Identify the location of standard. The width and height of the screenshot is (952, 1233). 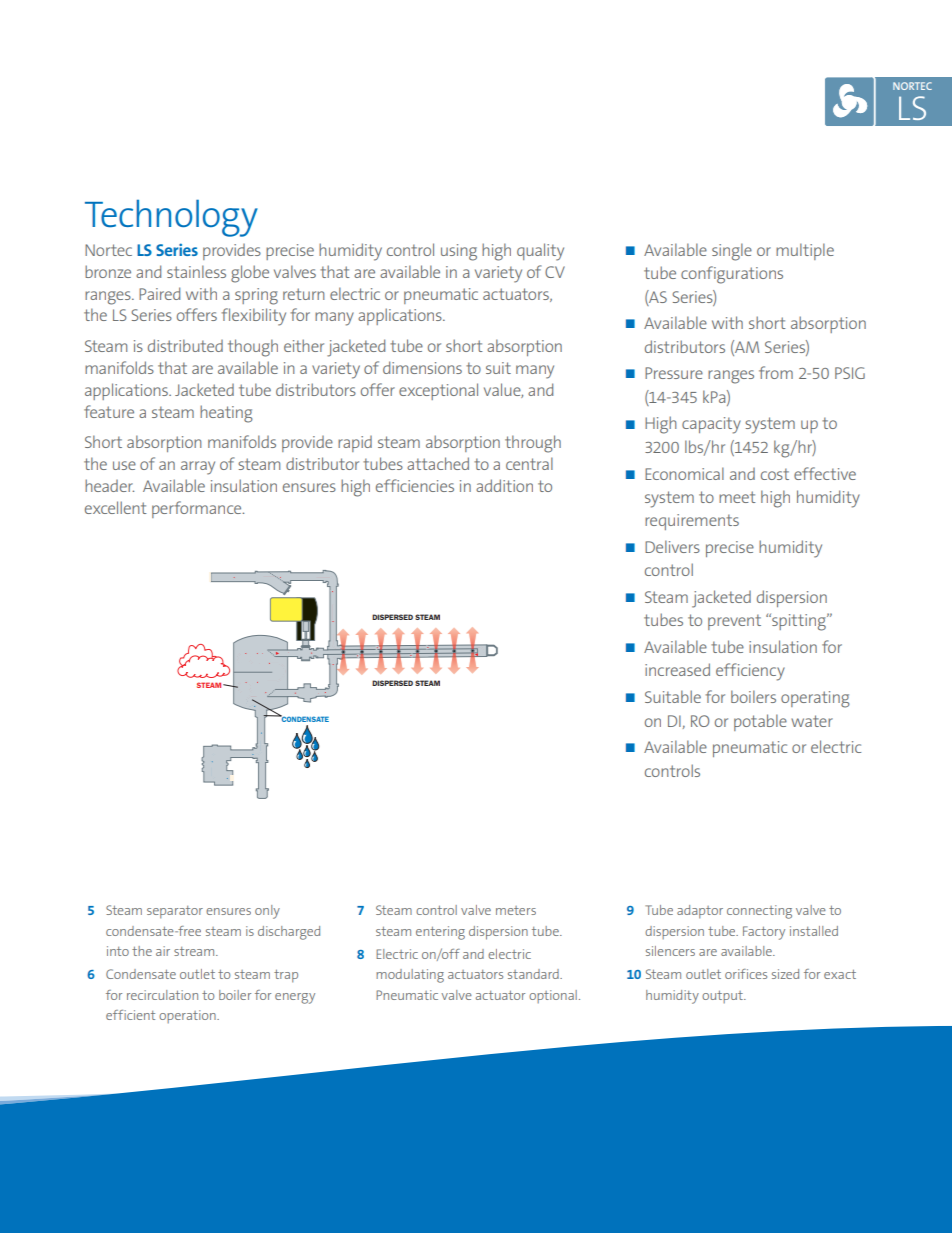
(534, 974).
